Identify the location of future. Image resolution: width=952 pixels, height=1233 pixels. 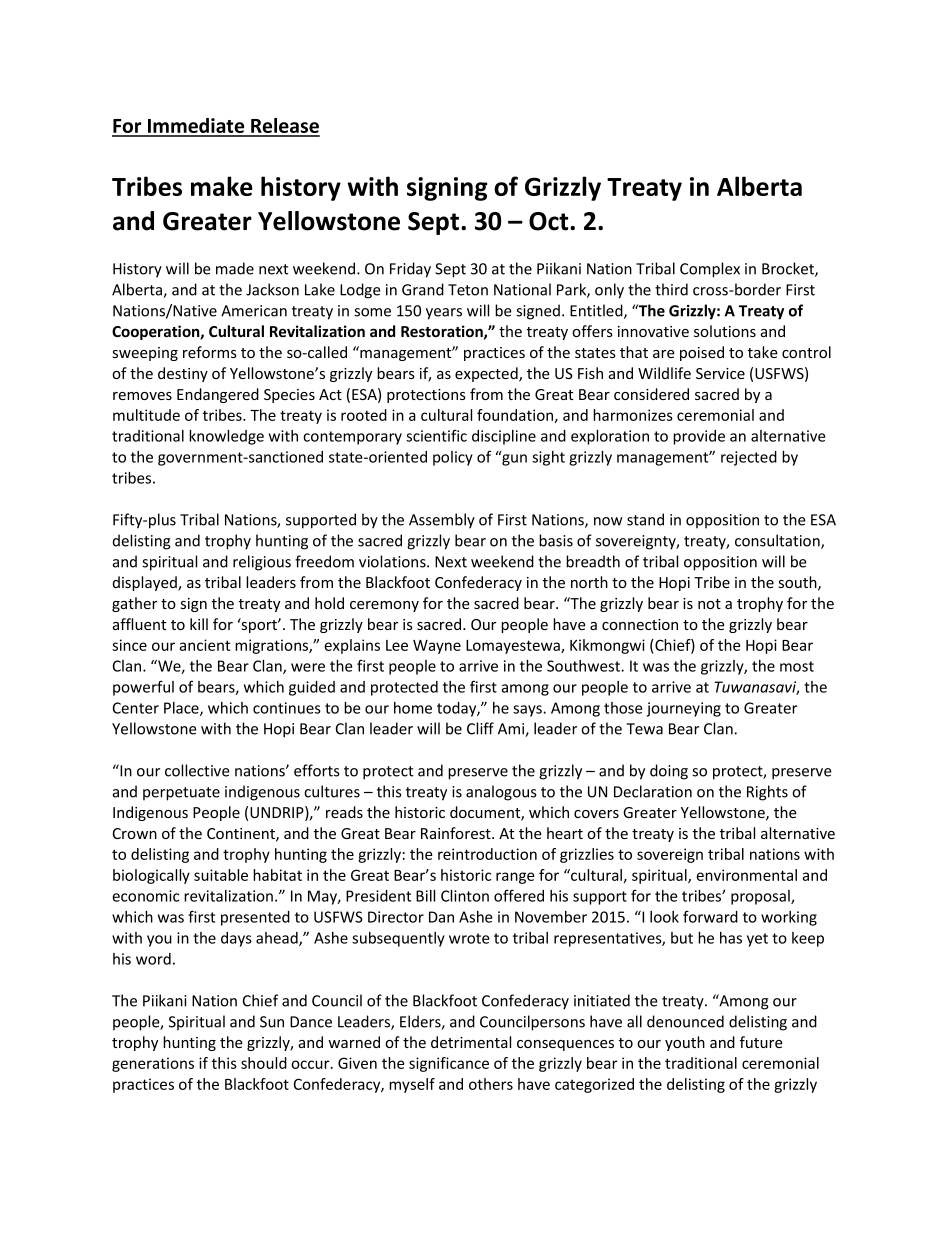
(761, 1042).
